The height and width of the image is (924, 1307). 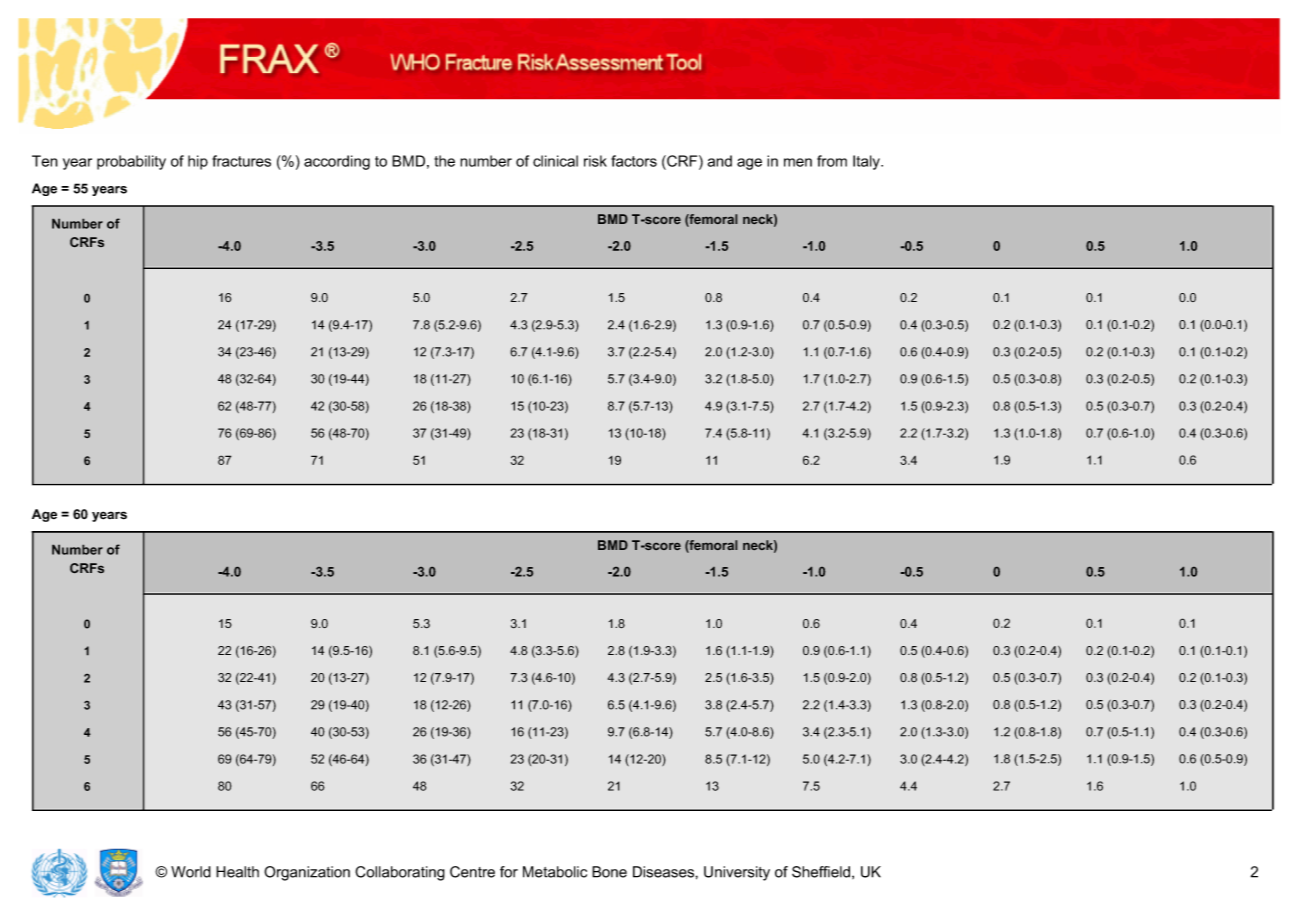 What do you see at coordinates (131, 162) in the image?
I see `probability` at bounding box center [131, 162].
